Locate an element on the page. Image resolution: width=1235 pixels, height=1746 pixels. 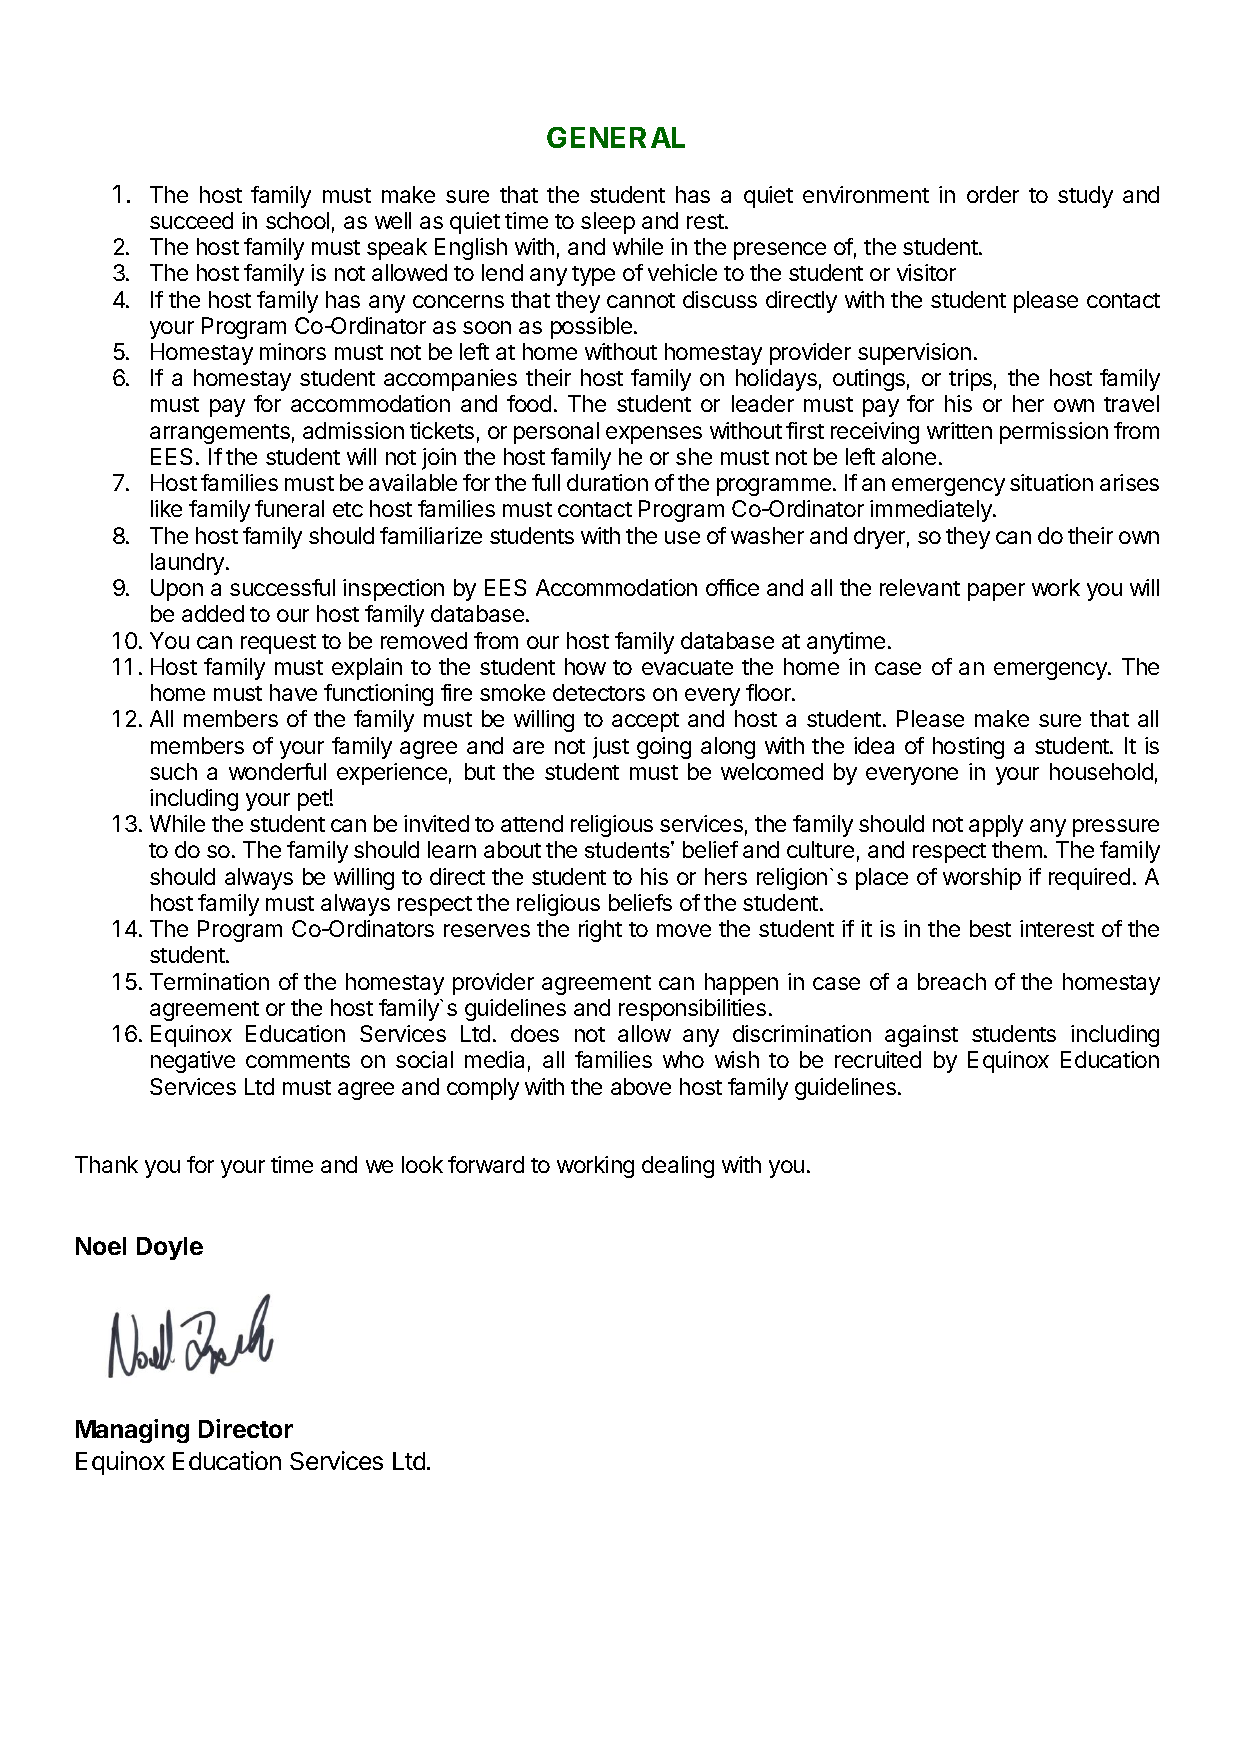
succeed is located at coordinates (191, 220).
